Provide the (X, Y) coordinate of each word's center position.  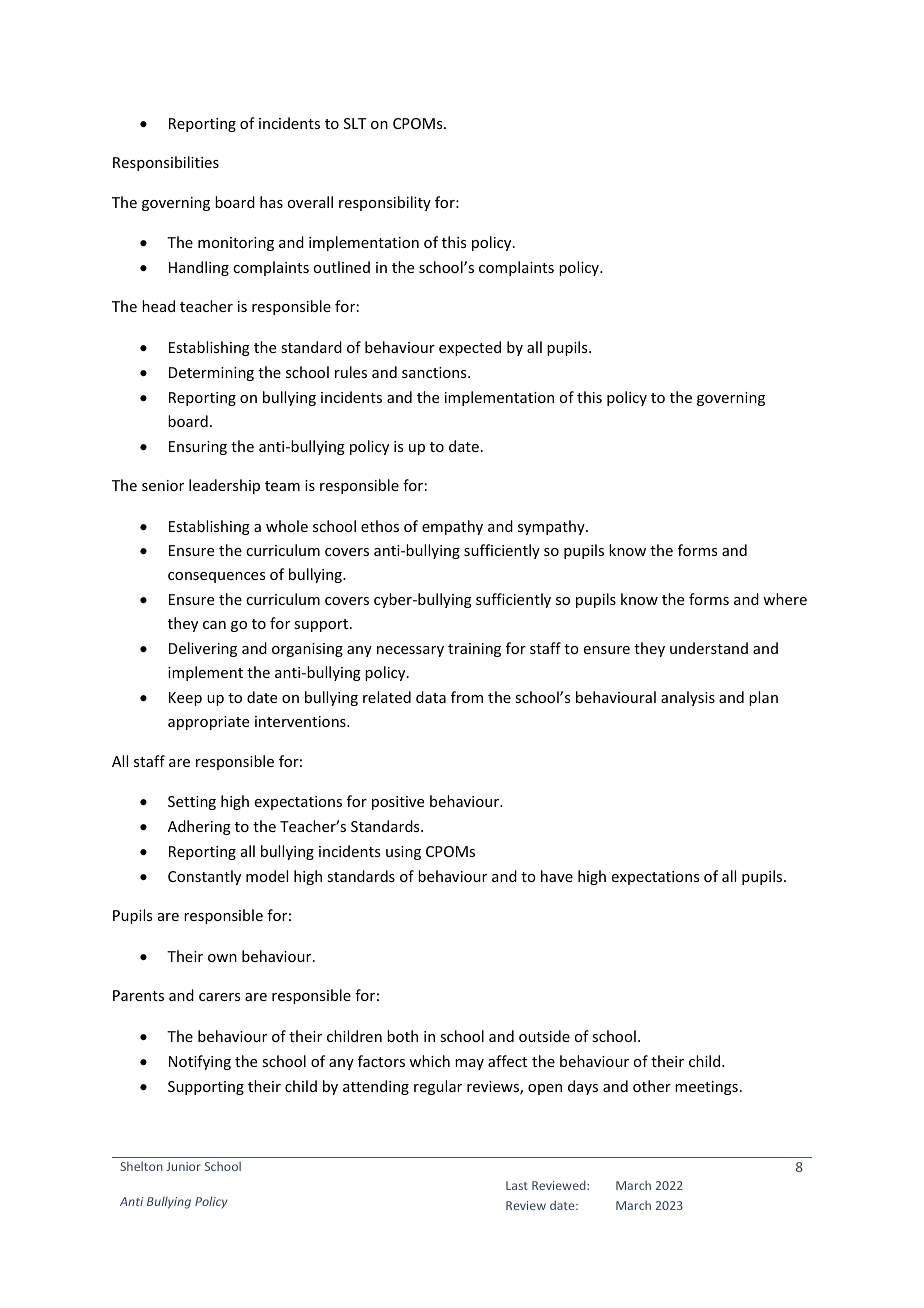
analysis (688, 698)
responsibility (385, 203)
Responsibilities (166, 163)
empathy (452, 527)
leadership (224, 486)
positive (398, 803)
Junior (183, 1166)
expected (470, 348)
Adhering (199, 827)
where (785, 599)
